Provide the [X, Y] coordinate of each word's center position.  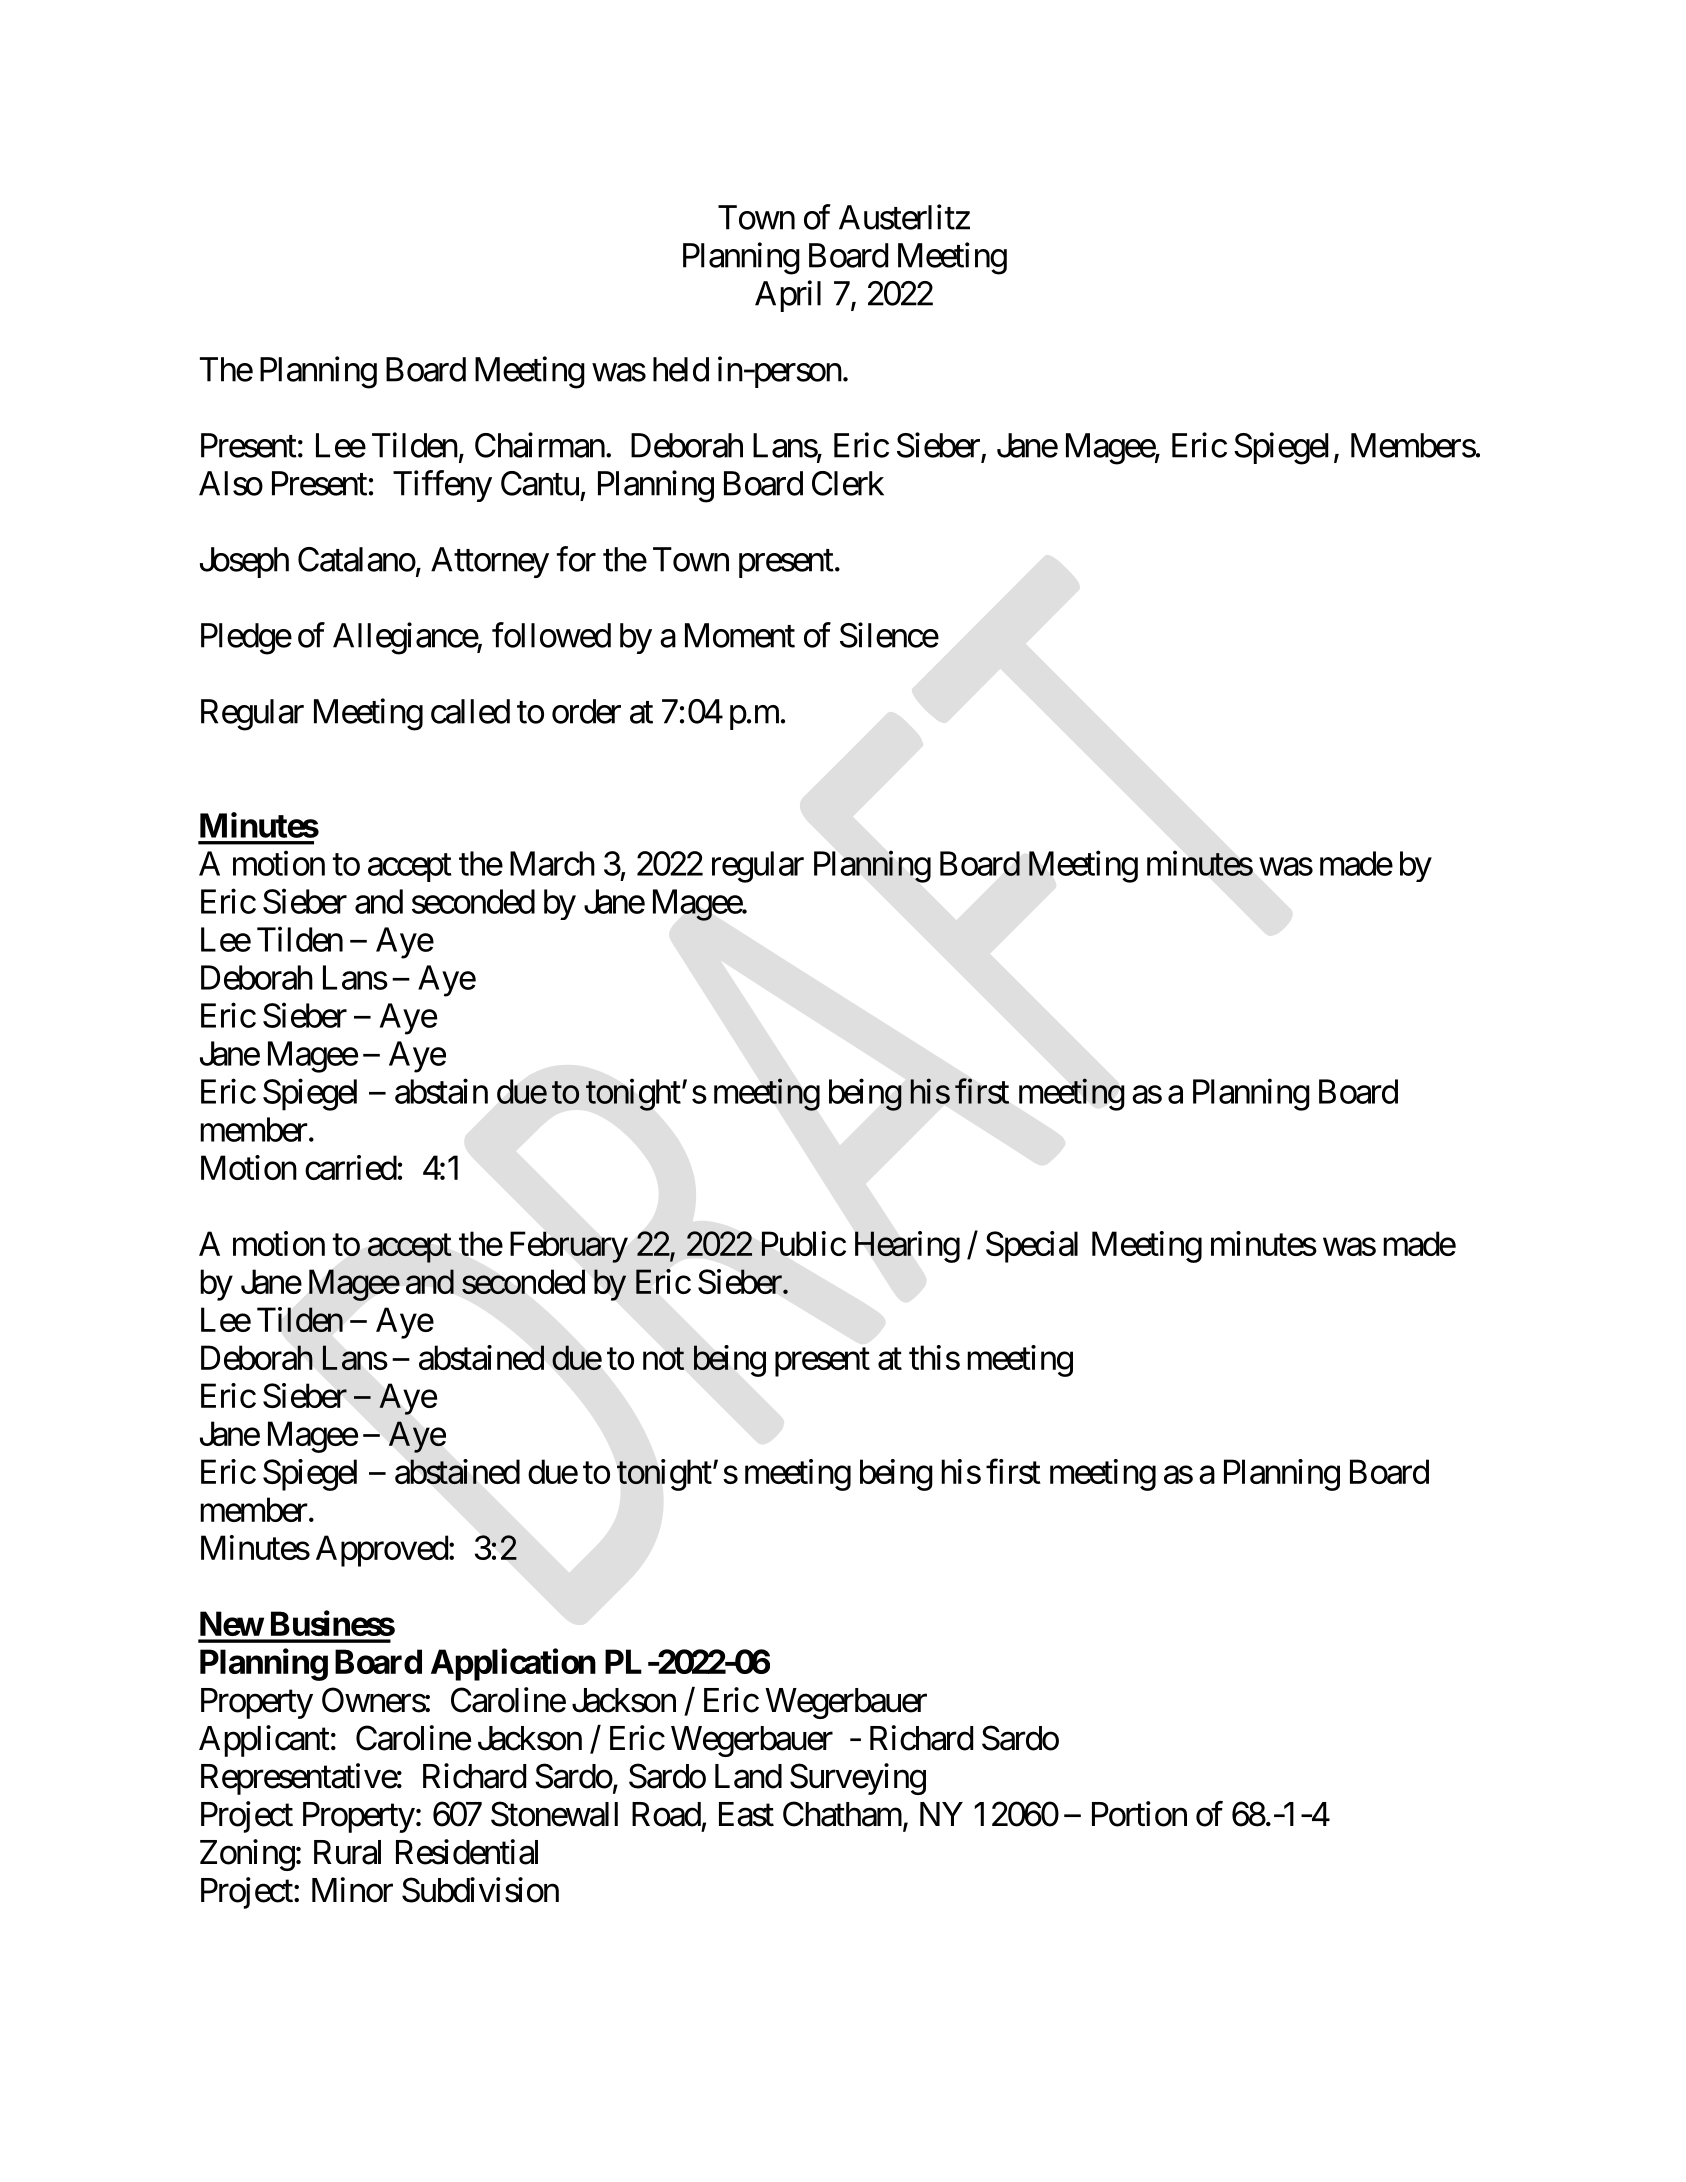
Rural [347, 1852]
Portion [1139, 1814]
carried [351, 1167]
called [470, 711]
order [586, 711]
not [663, 1359]
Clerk [848, 483]
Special [1032, 1247]
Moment [740, 635]
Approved [382, 1551]
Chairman [540, 445]
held [681, 369]
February [569, 1247]
